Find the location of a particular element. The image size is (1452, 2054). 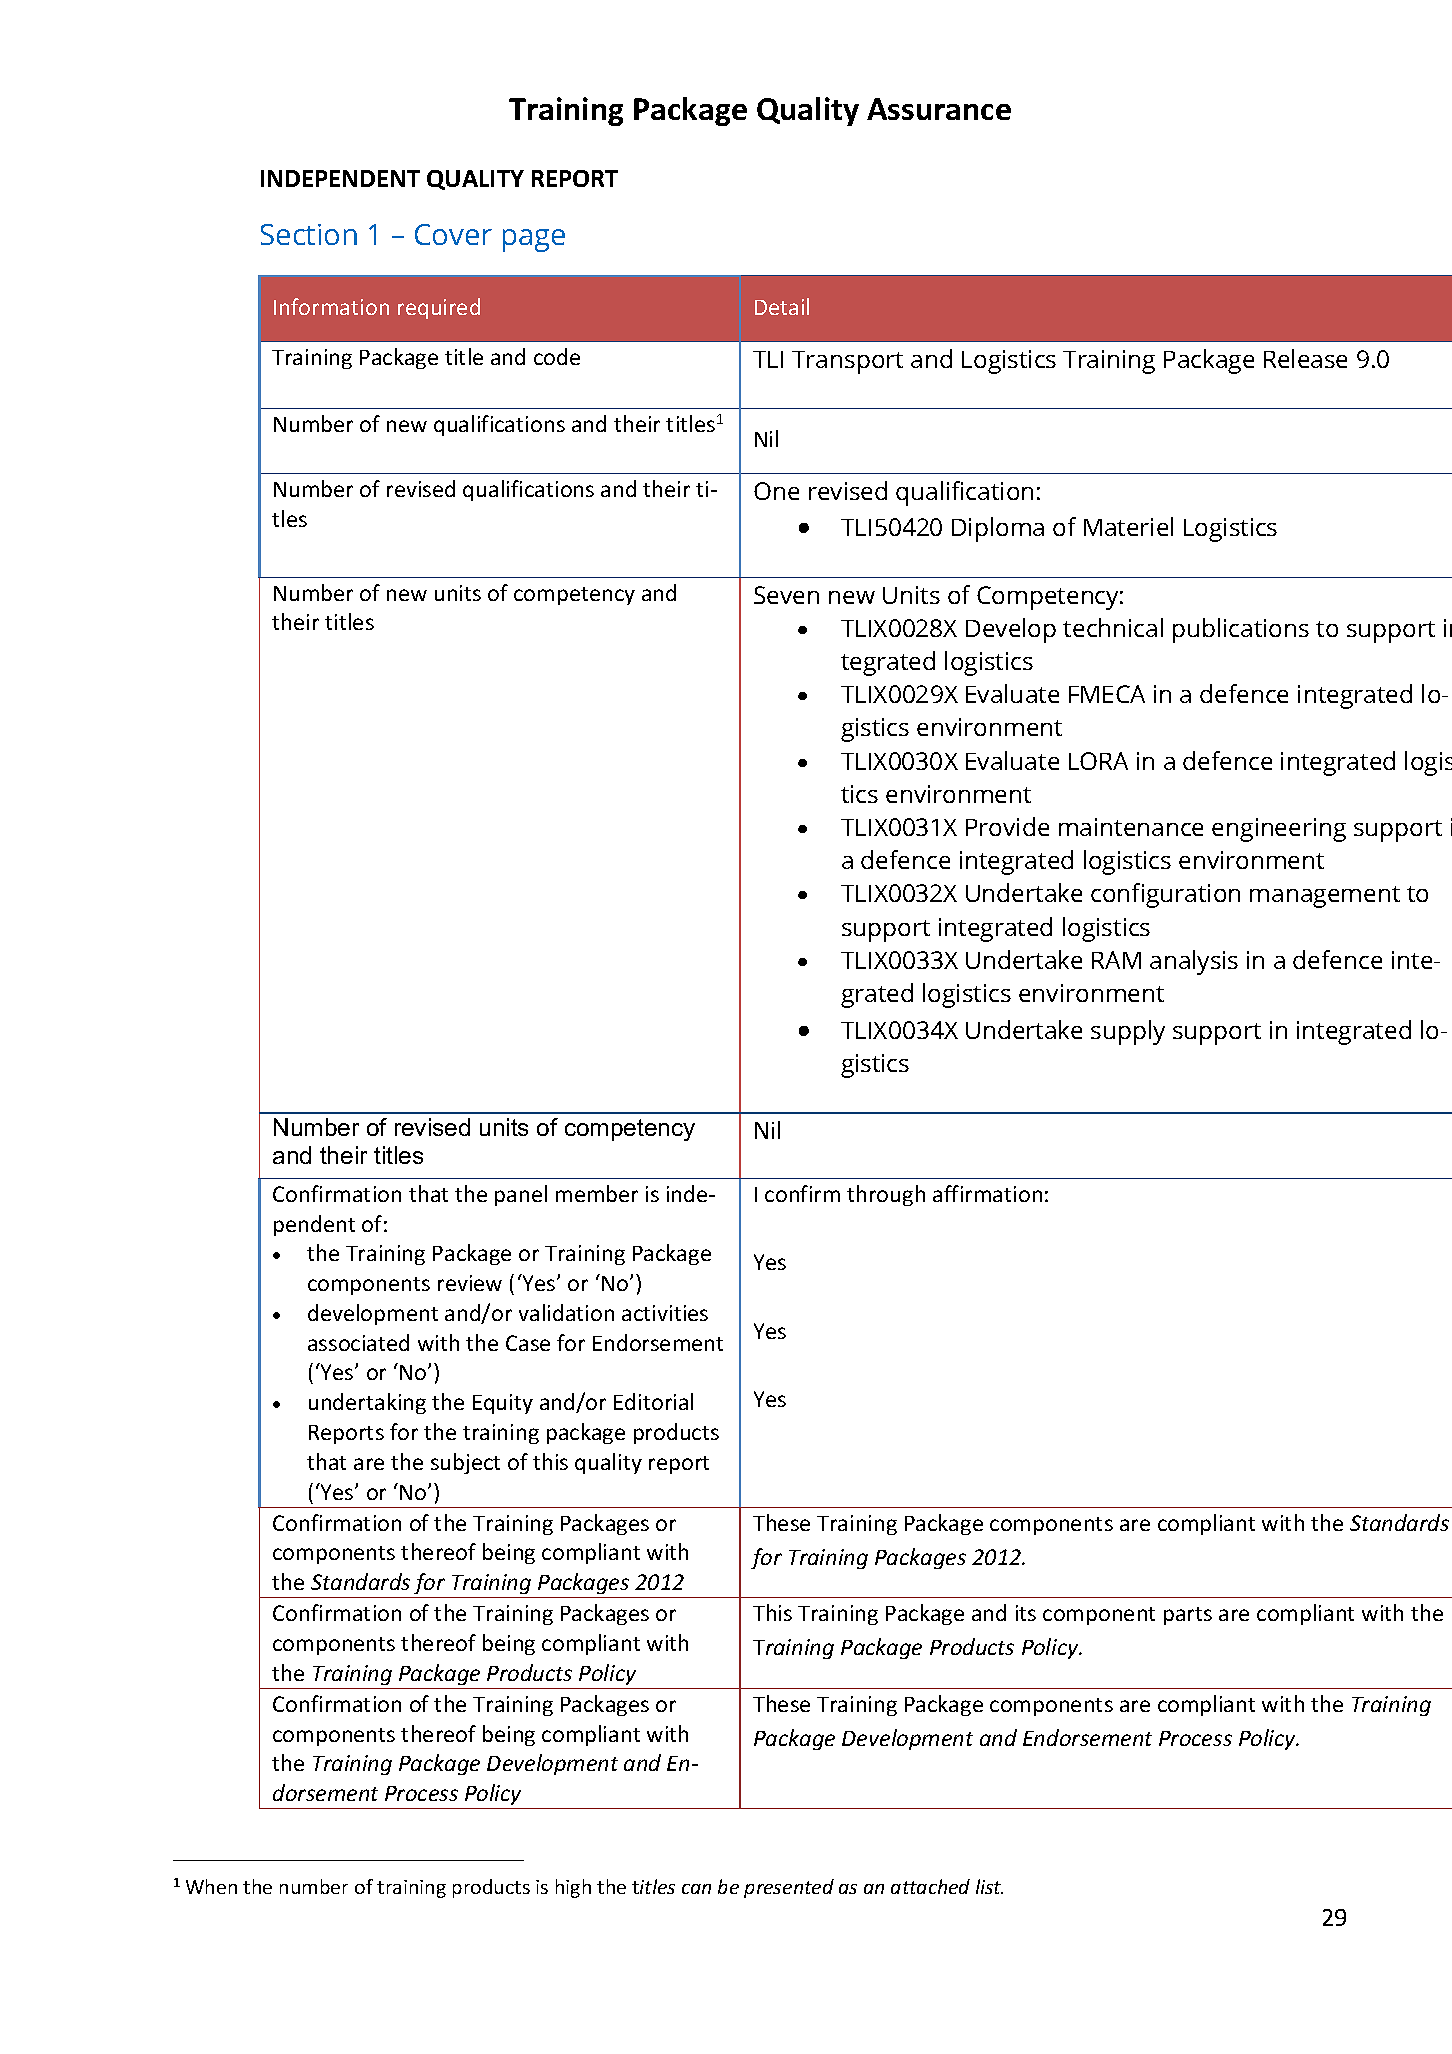

Provide is located at coordinates (1007, 826).
